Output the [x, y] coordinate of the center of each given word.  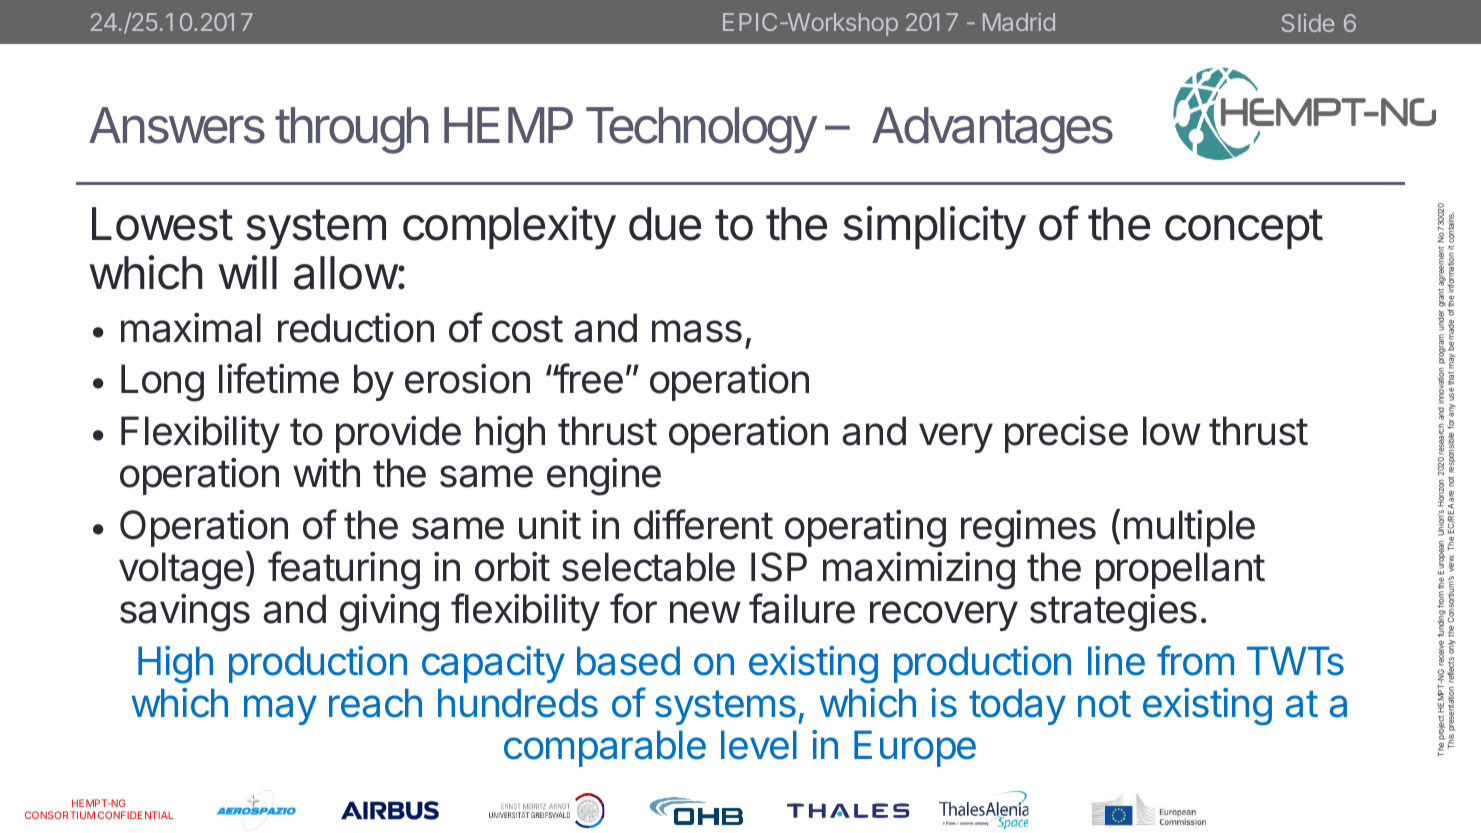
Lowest [162, 224]
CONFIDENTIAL [135, 815]
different [703, 524]
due [665, 224]
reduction [356, 327]
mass [697, 331]
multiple [1189, 528]
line [1116, 661]
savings [185, 612]
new [705, 612]
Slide [1308, 23]
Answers [177, 125]
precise [1066, 434]
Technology [701, 130]
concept [1244, 229]
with [326, 472]
